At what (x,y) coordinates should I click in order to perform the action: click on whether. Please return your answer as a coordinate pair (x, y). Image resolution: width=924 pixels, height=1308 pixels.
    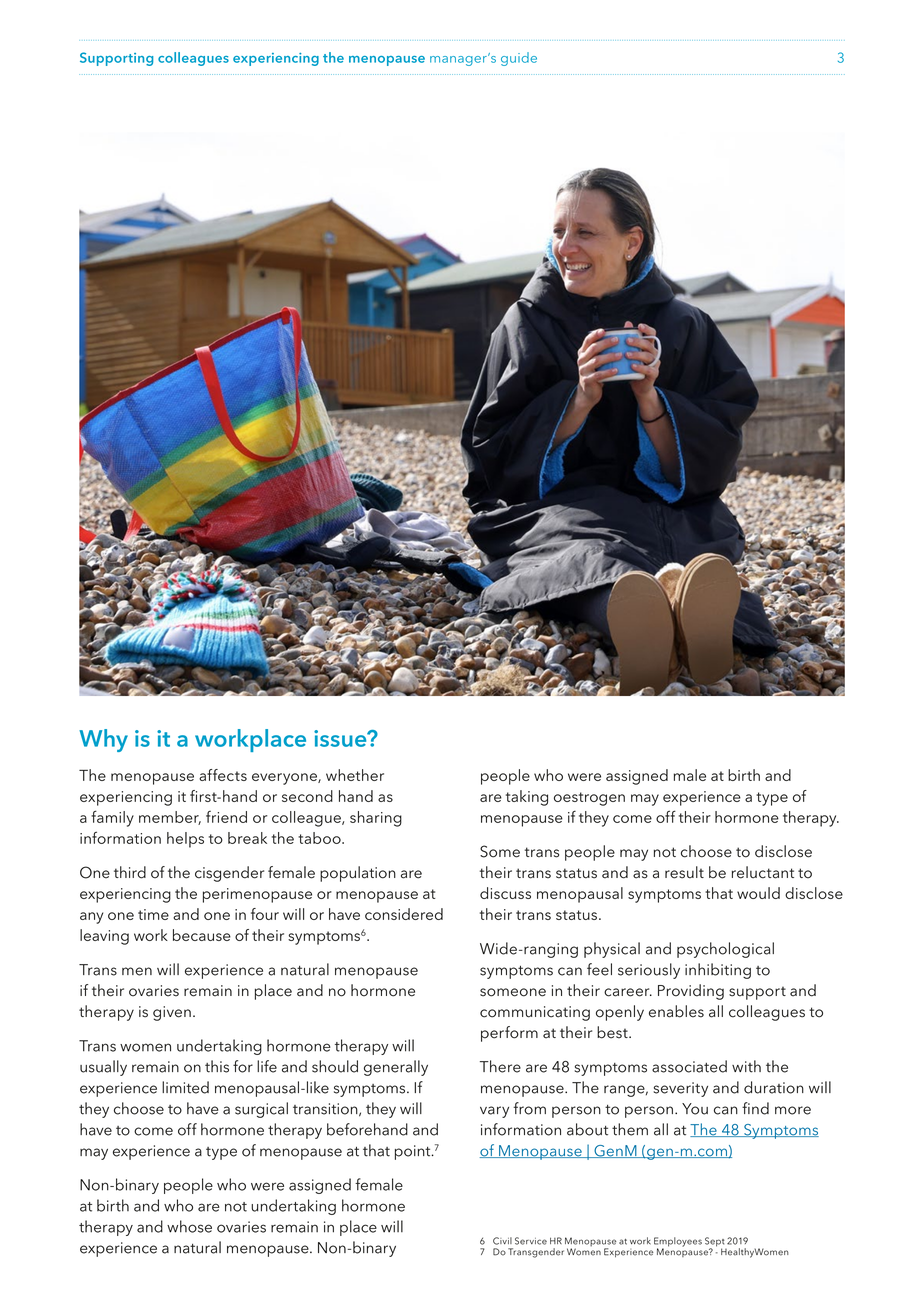
    Looking at the image, I should click on (355, 775).
